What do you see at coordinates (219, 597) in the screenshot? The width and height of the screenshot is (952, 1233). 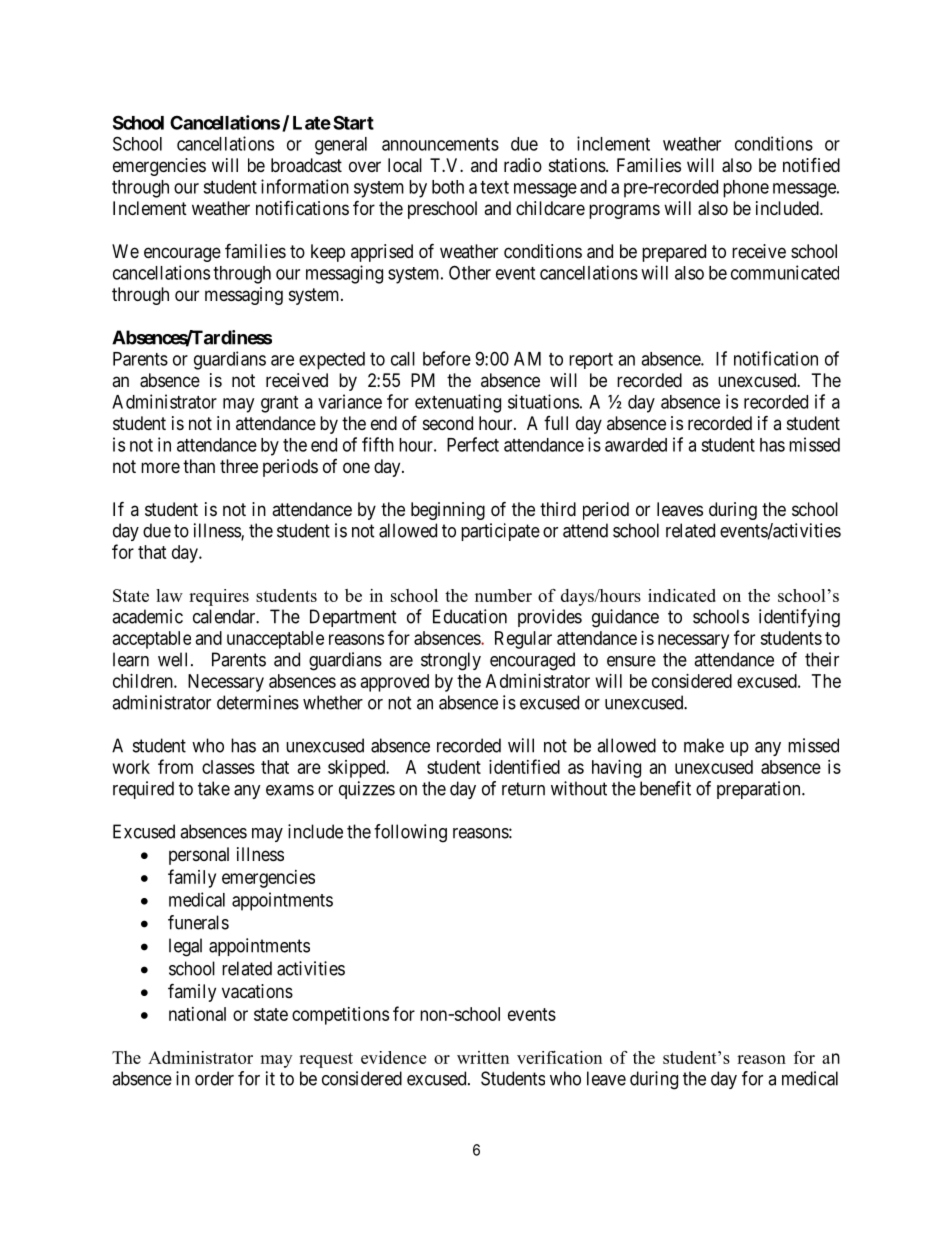 I see `requires` at bounding box center [219, 597].
